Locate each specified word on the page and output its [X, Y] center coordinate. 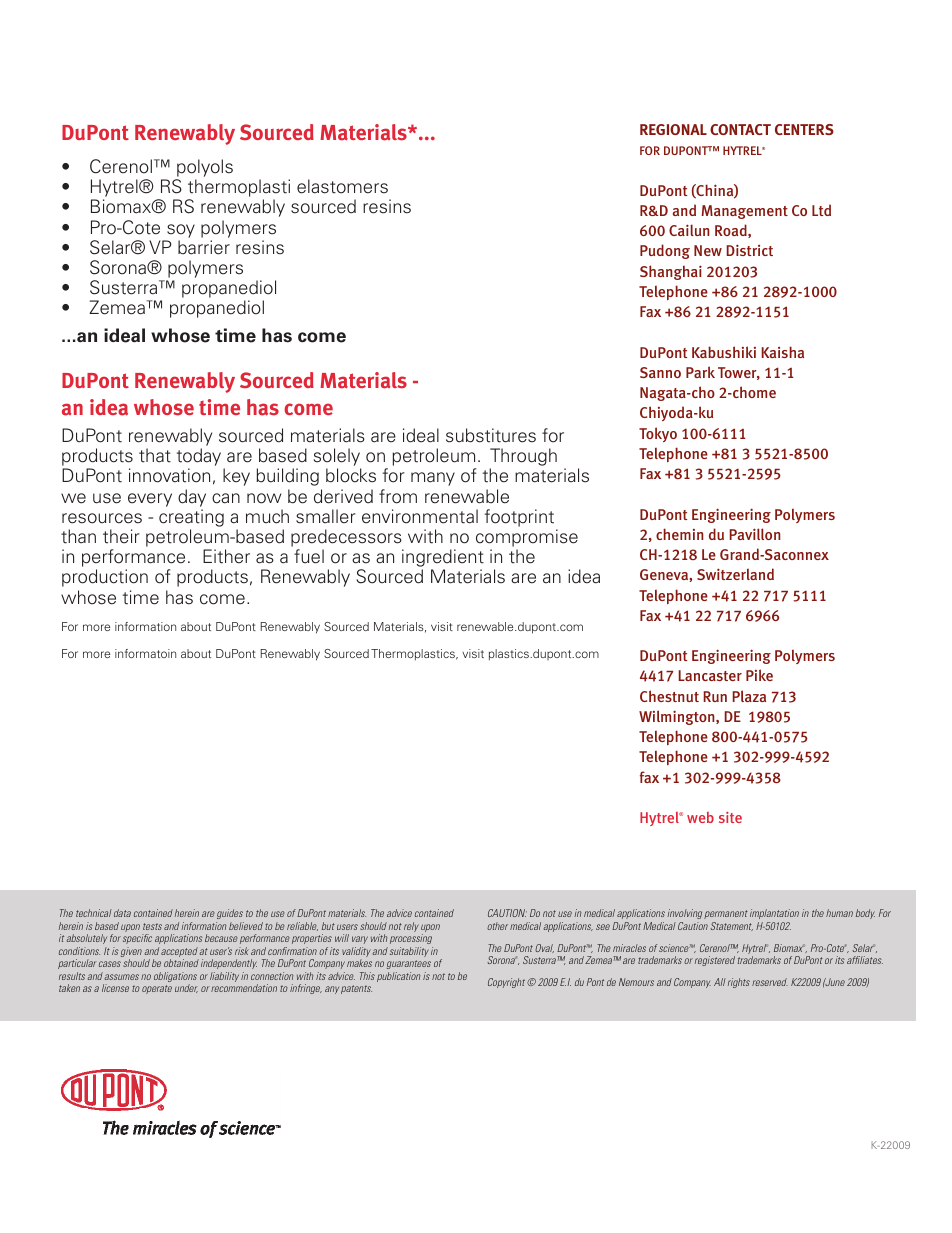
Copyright [508, 983]
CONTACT [740, 129]
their [121, 536]
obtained [181, 963]
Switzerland [735, 574]
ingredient [443, 559]
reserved [770, 982]
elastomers [342, 186]
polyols [205, 168]
